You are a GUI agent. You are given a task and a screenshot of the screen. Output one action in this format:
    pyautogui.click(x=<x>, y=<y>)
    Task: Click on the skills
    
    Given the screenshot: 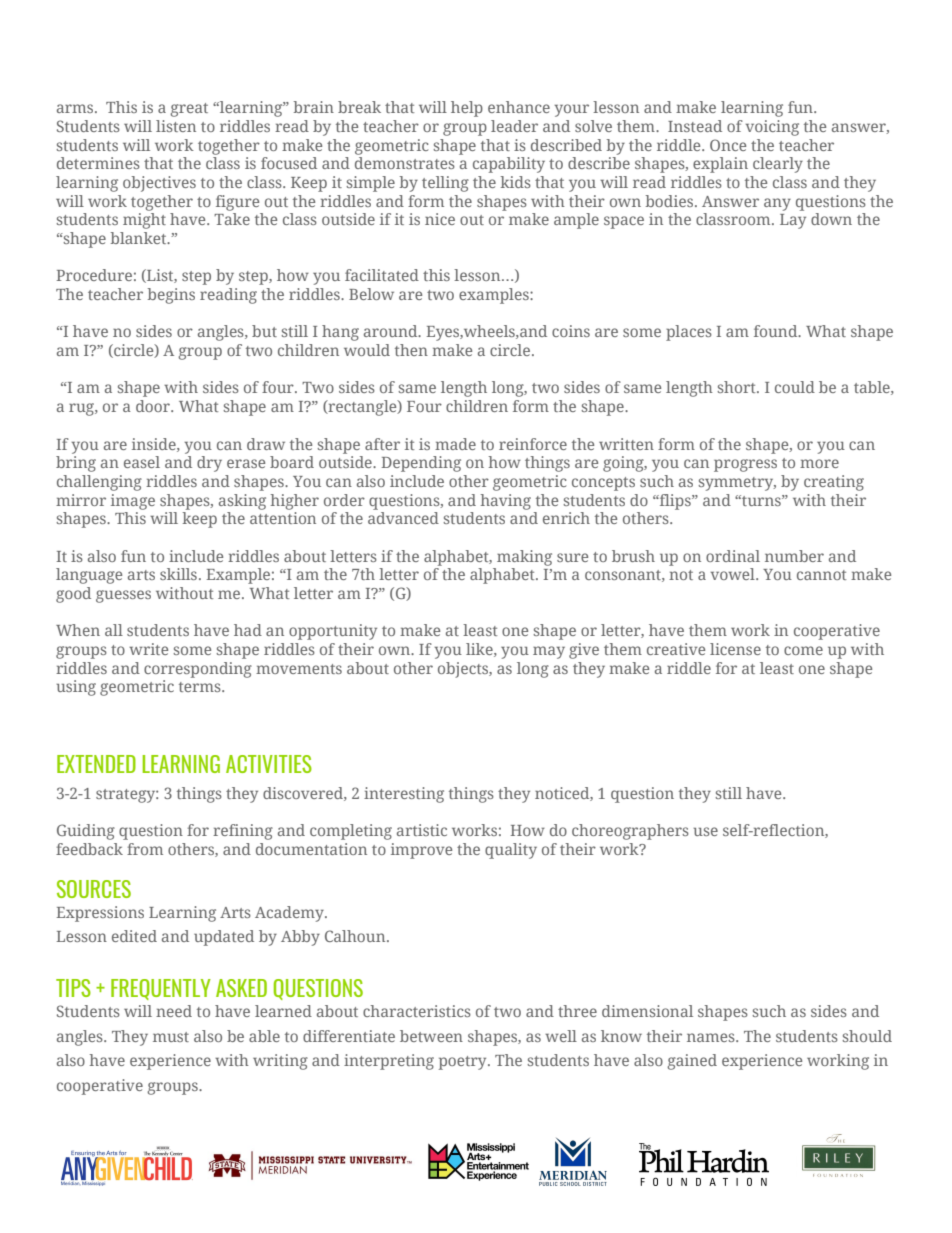 What is the action you would take?
    pyautogui.click(x=178, y=574)
